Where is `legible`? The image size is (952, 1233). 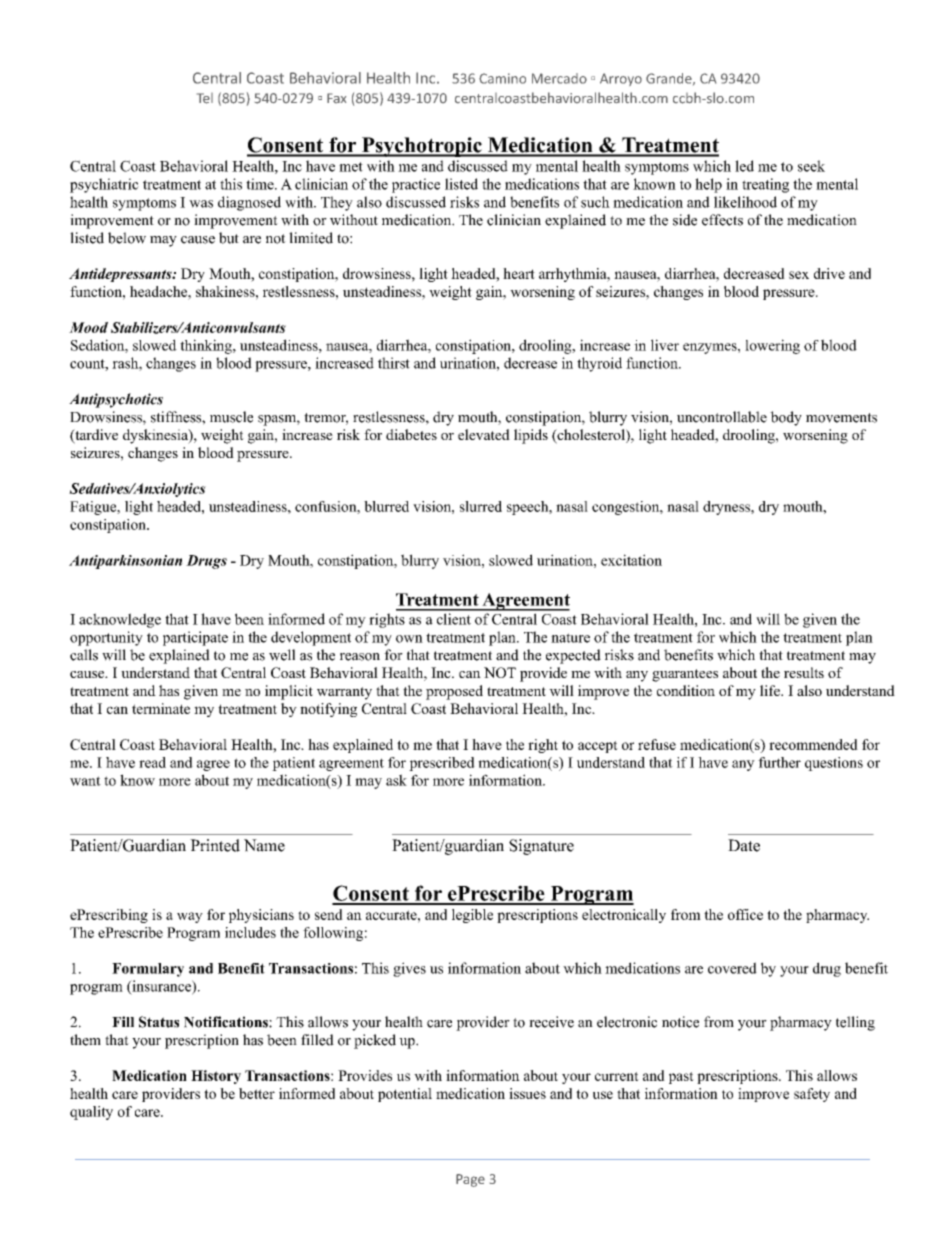 legible is located at coordinates (472, 916).
